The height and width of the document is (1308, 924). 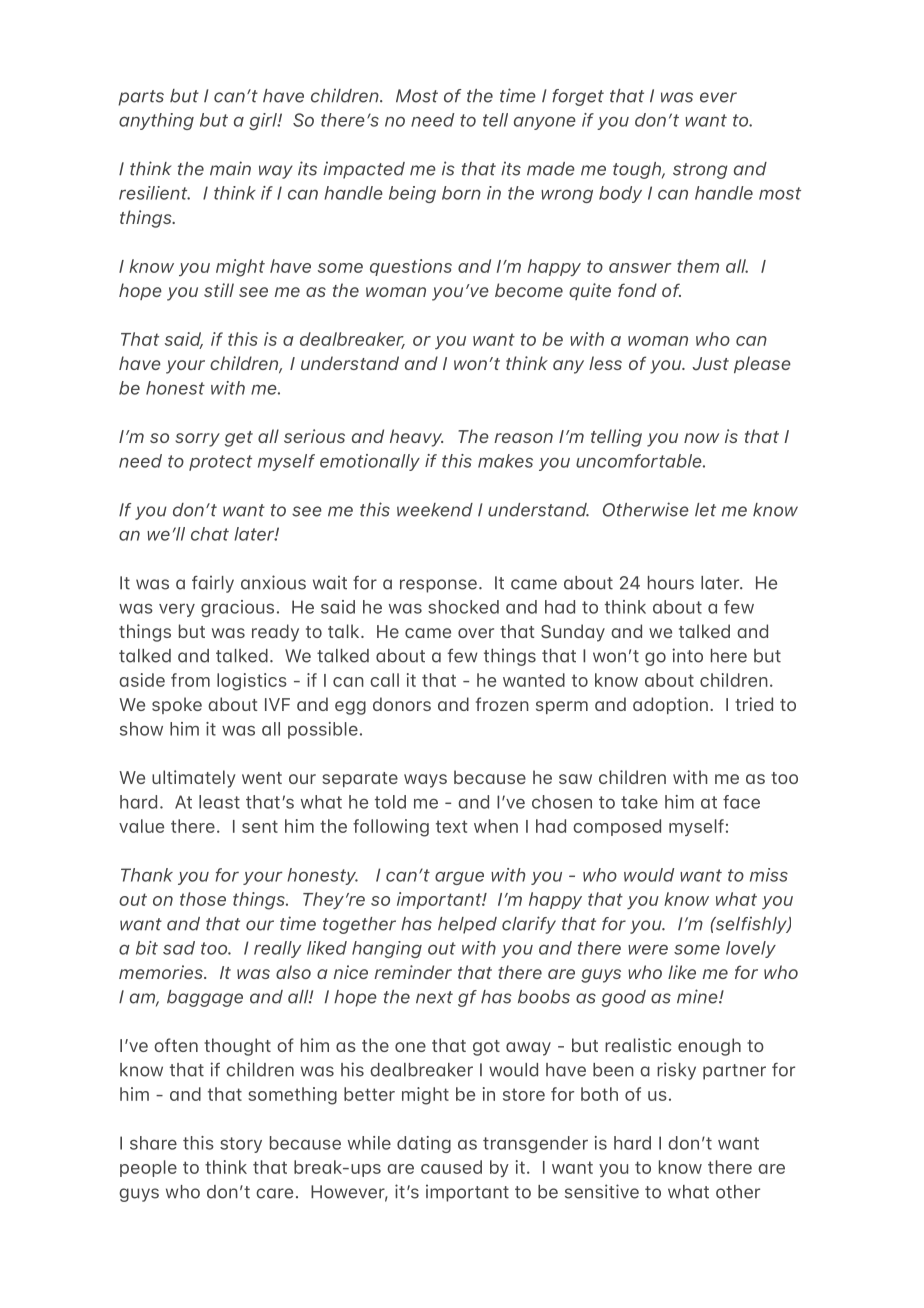 What do you see at coordinates (241, 1145) in the document?
I see `story` at bounding box center [241, 1145].
